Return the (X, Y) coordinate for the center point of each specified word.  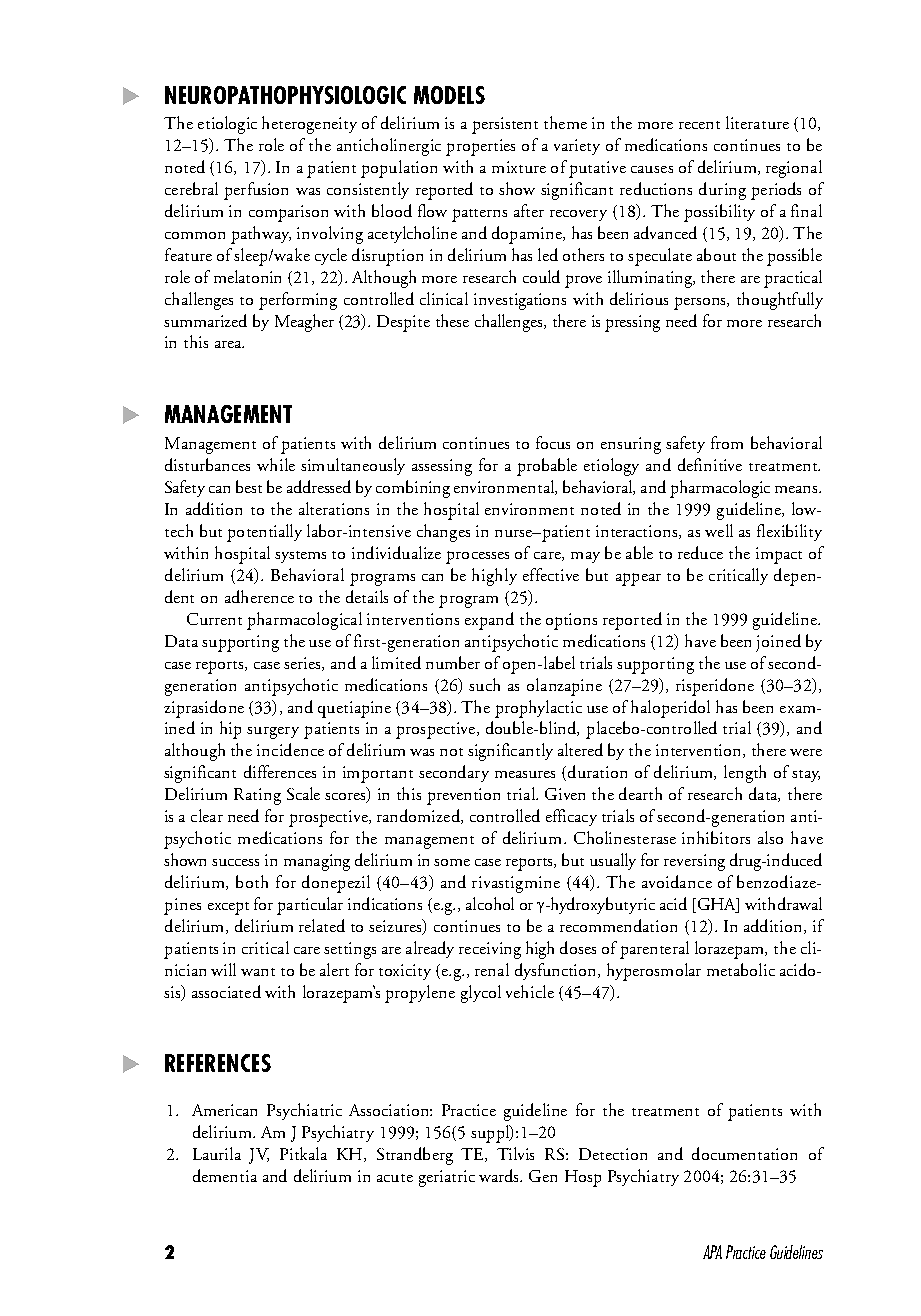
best (249, 486)
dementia (225, 1175)
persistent (505, 125)
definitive (710, 464)
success (235, 862)
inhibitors (716, 837)
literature (757, 122)
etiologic (227, 125)
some (452, 862)
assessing (442, 467)
